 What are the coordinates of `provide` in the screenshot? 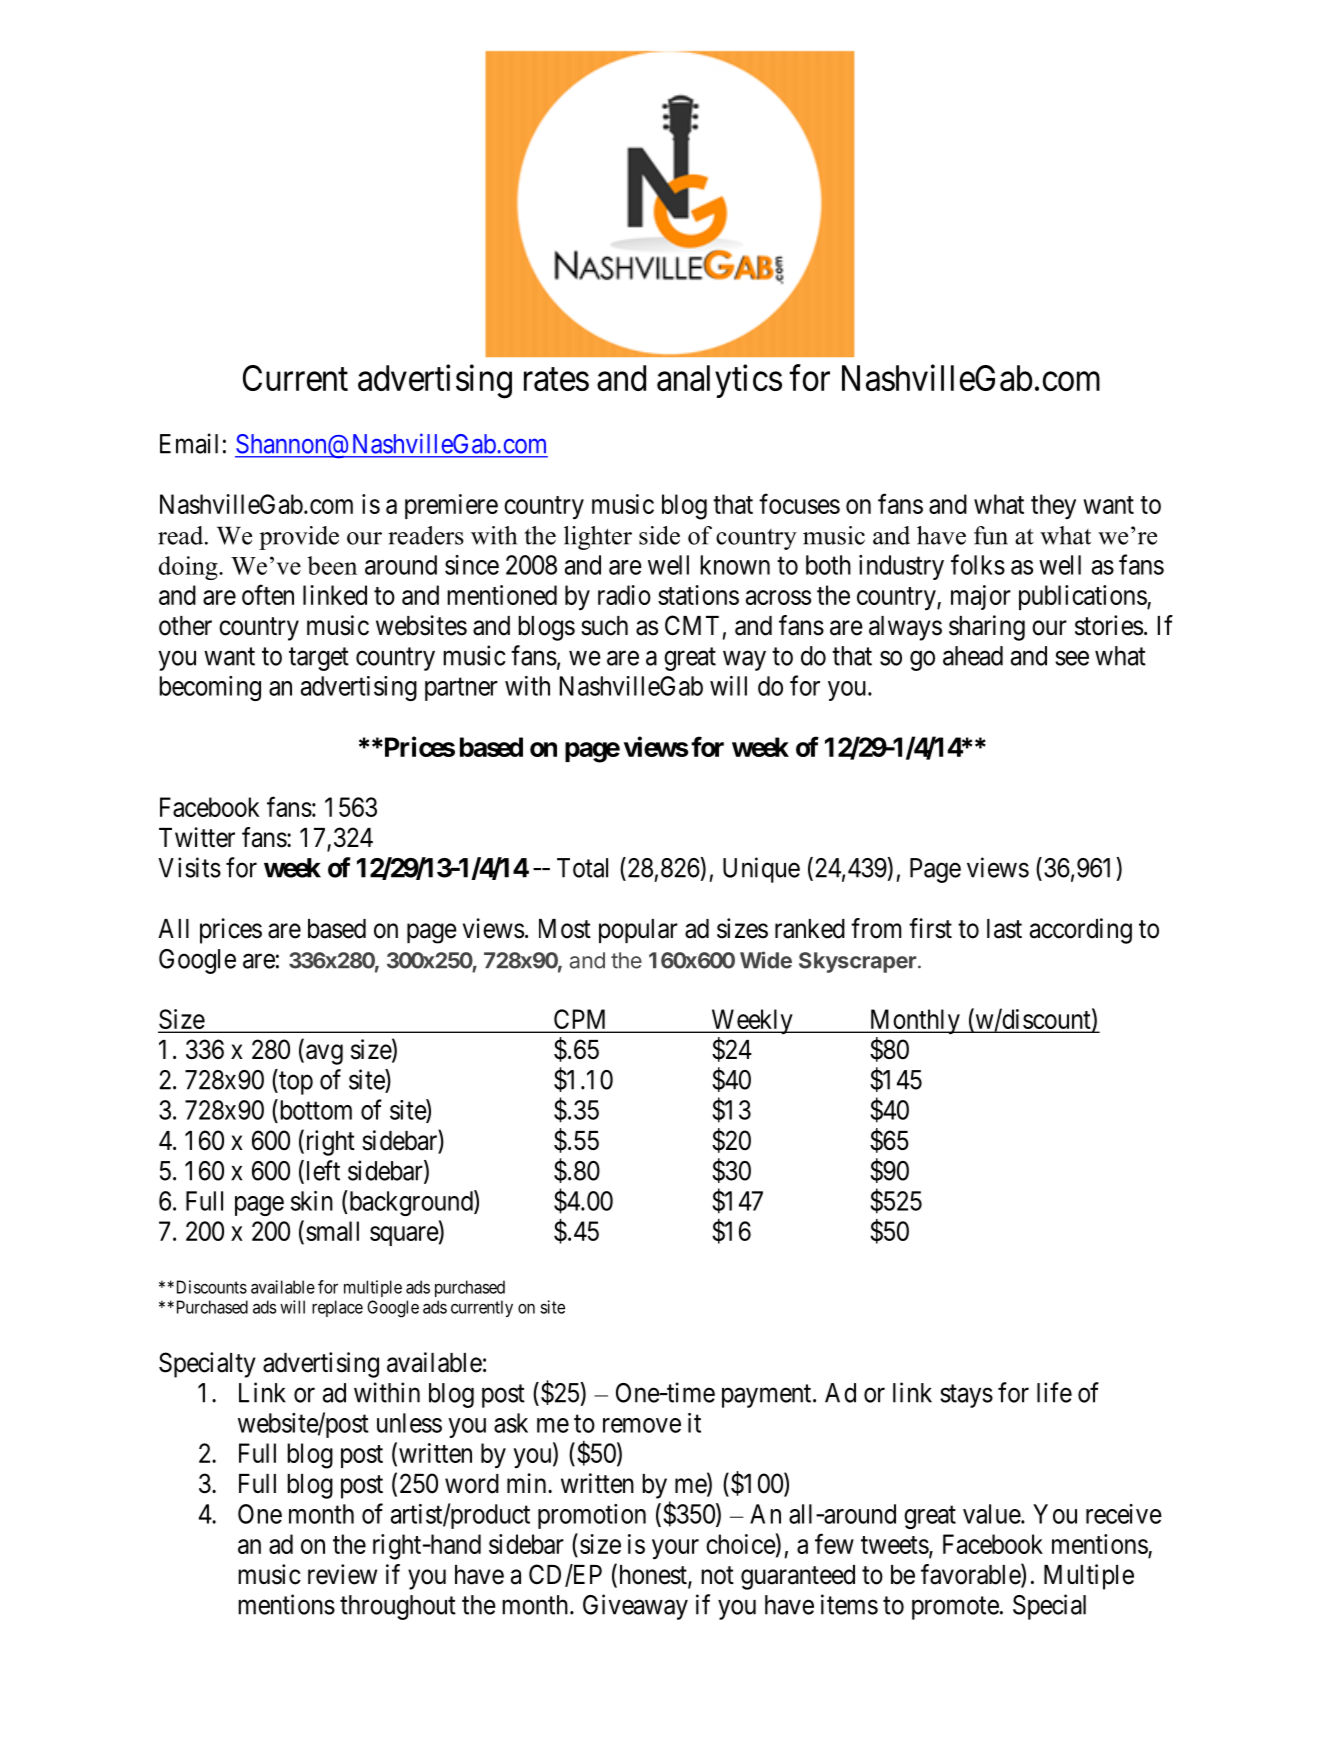 It's located at (299, 538).
